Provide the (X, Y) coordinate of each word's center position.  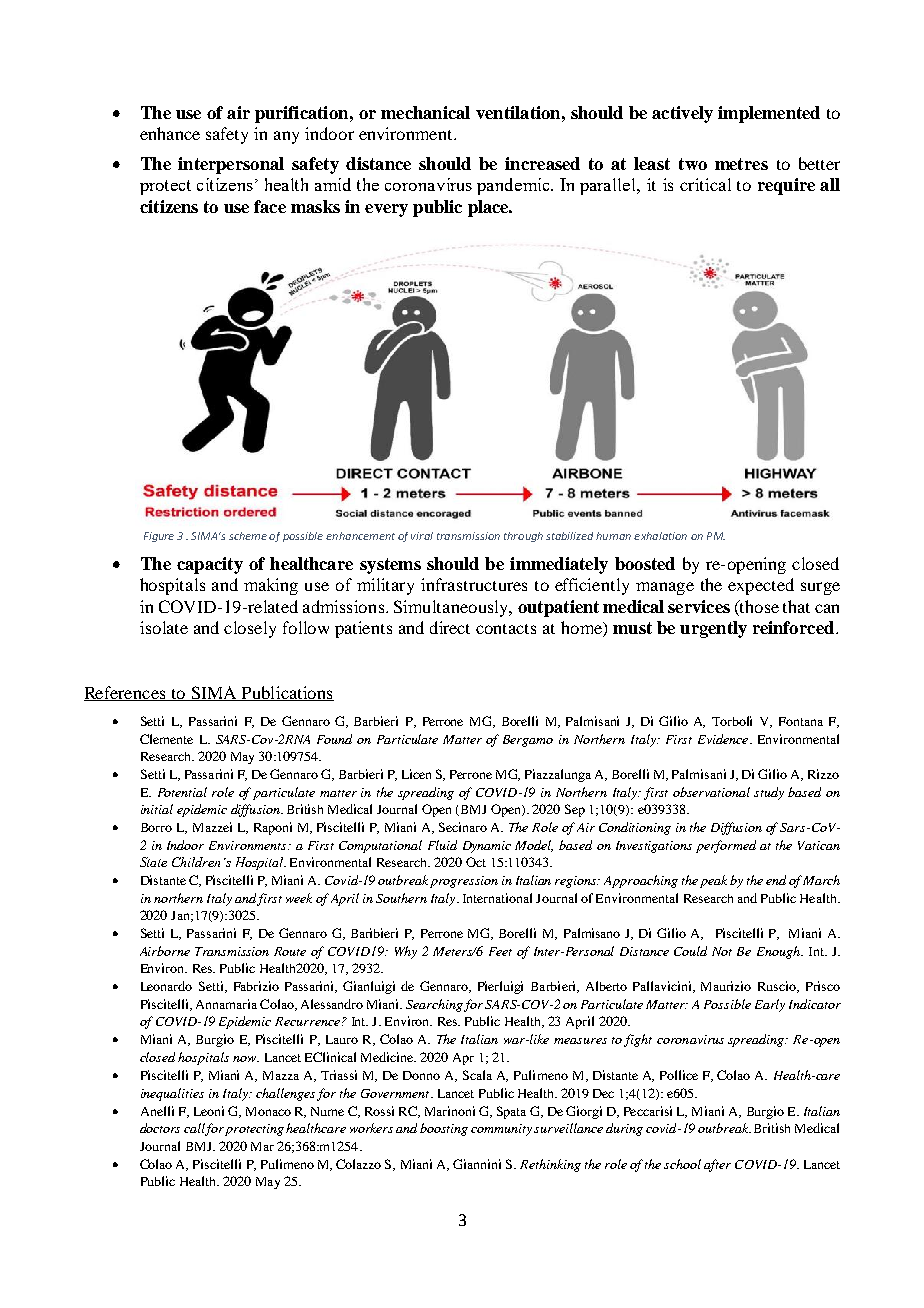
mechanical (425, 112)
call (195, 1129)
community (501, 1130)
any (286, 137)
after (717, 1165)
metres (741, 164)
